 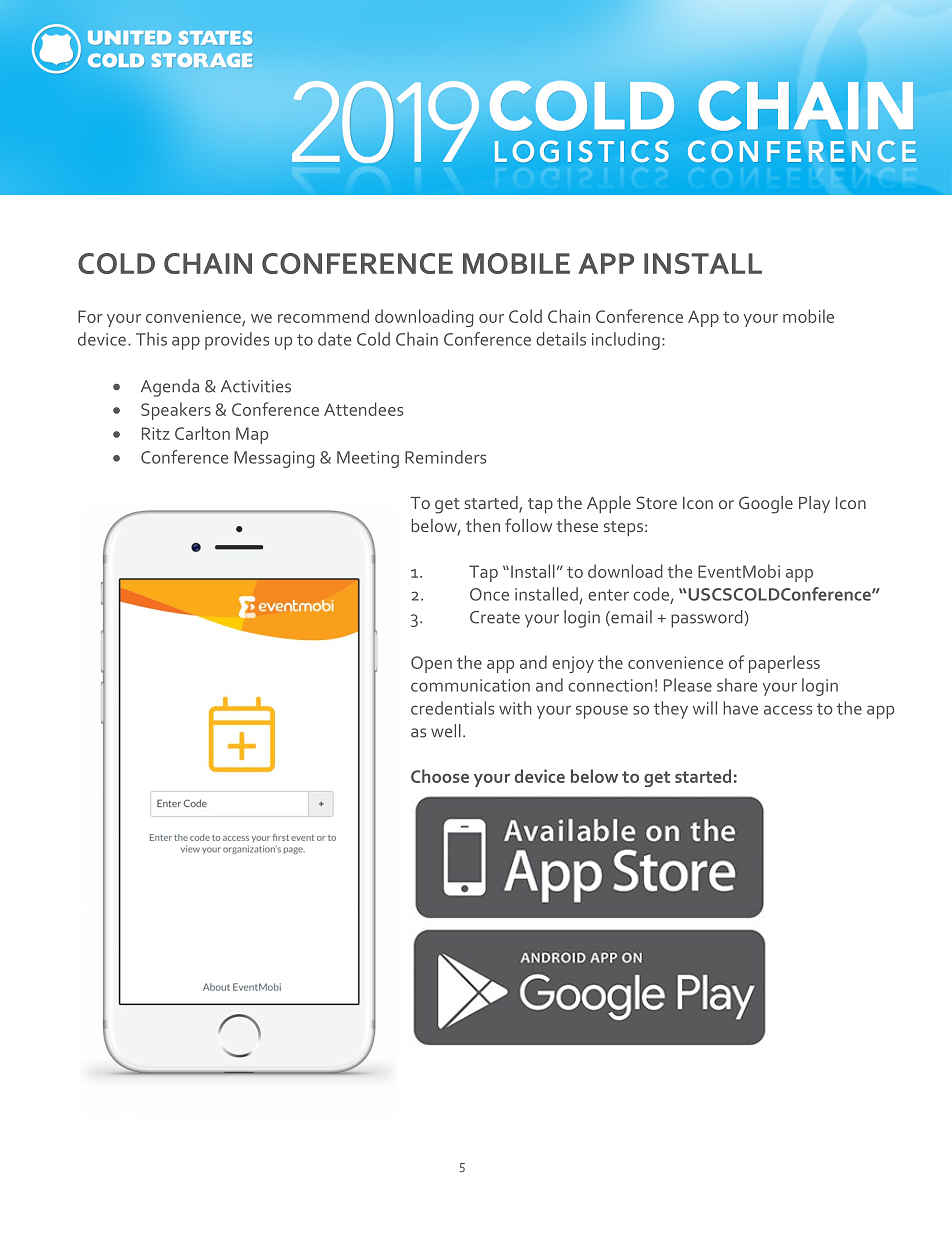 I want to click on Create, so click(x=495, y=617).
